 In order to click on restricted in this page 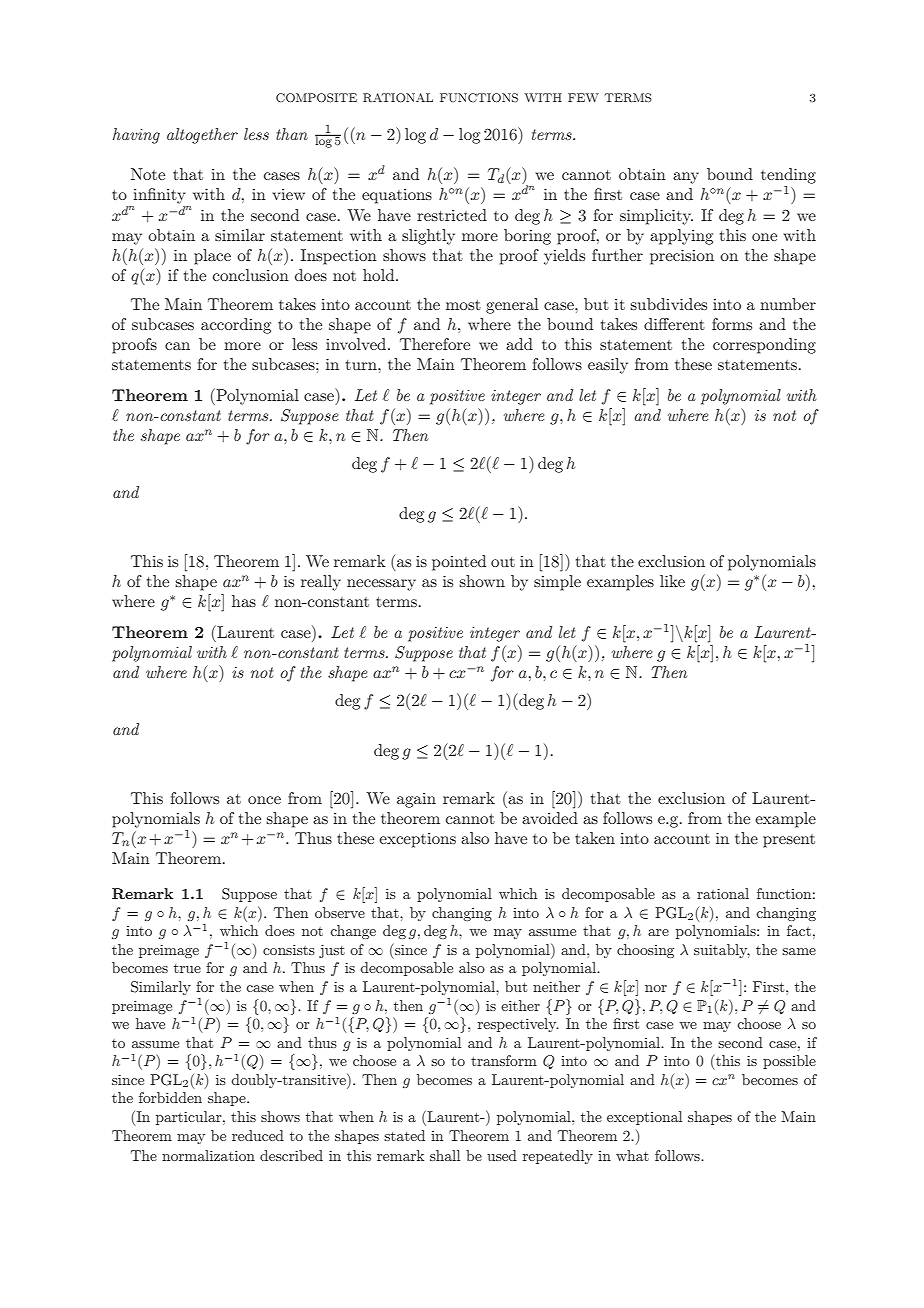, I will do `click(452, 215)`.
